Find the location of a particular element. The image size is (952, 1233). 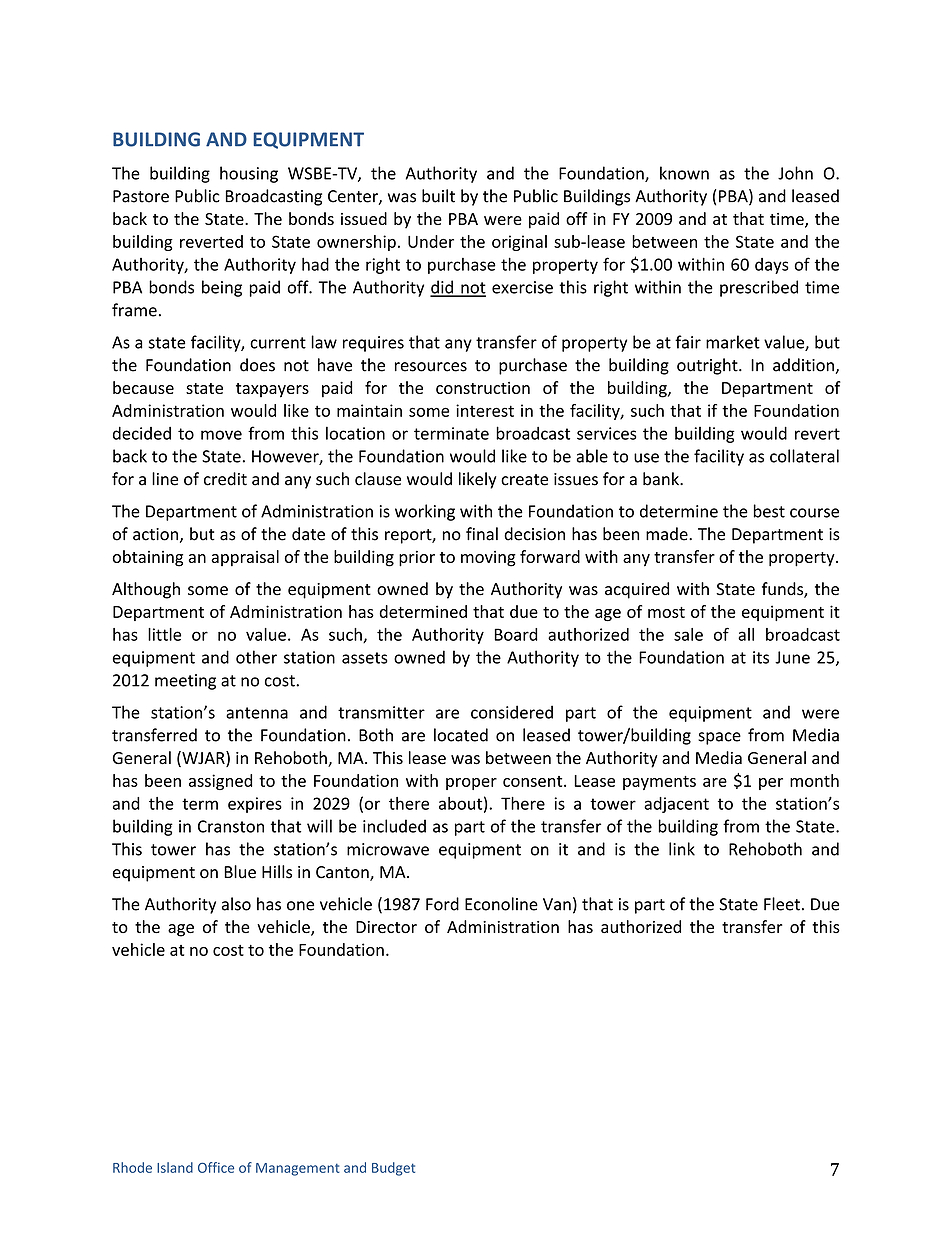

Office is located at coordinates (216, 1167).
